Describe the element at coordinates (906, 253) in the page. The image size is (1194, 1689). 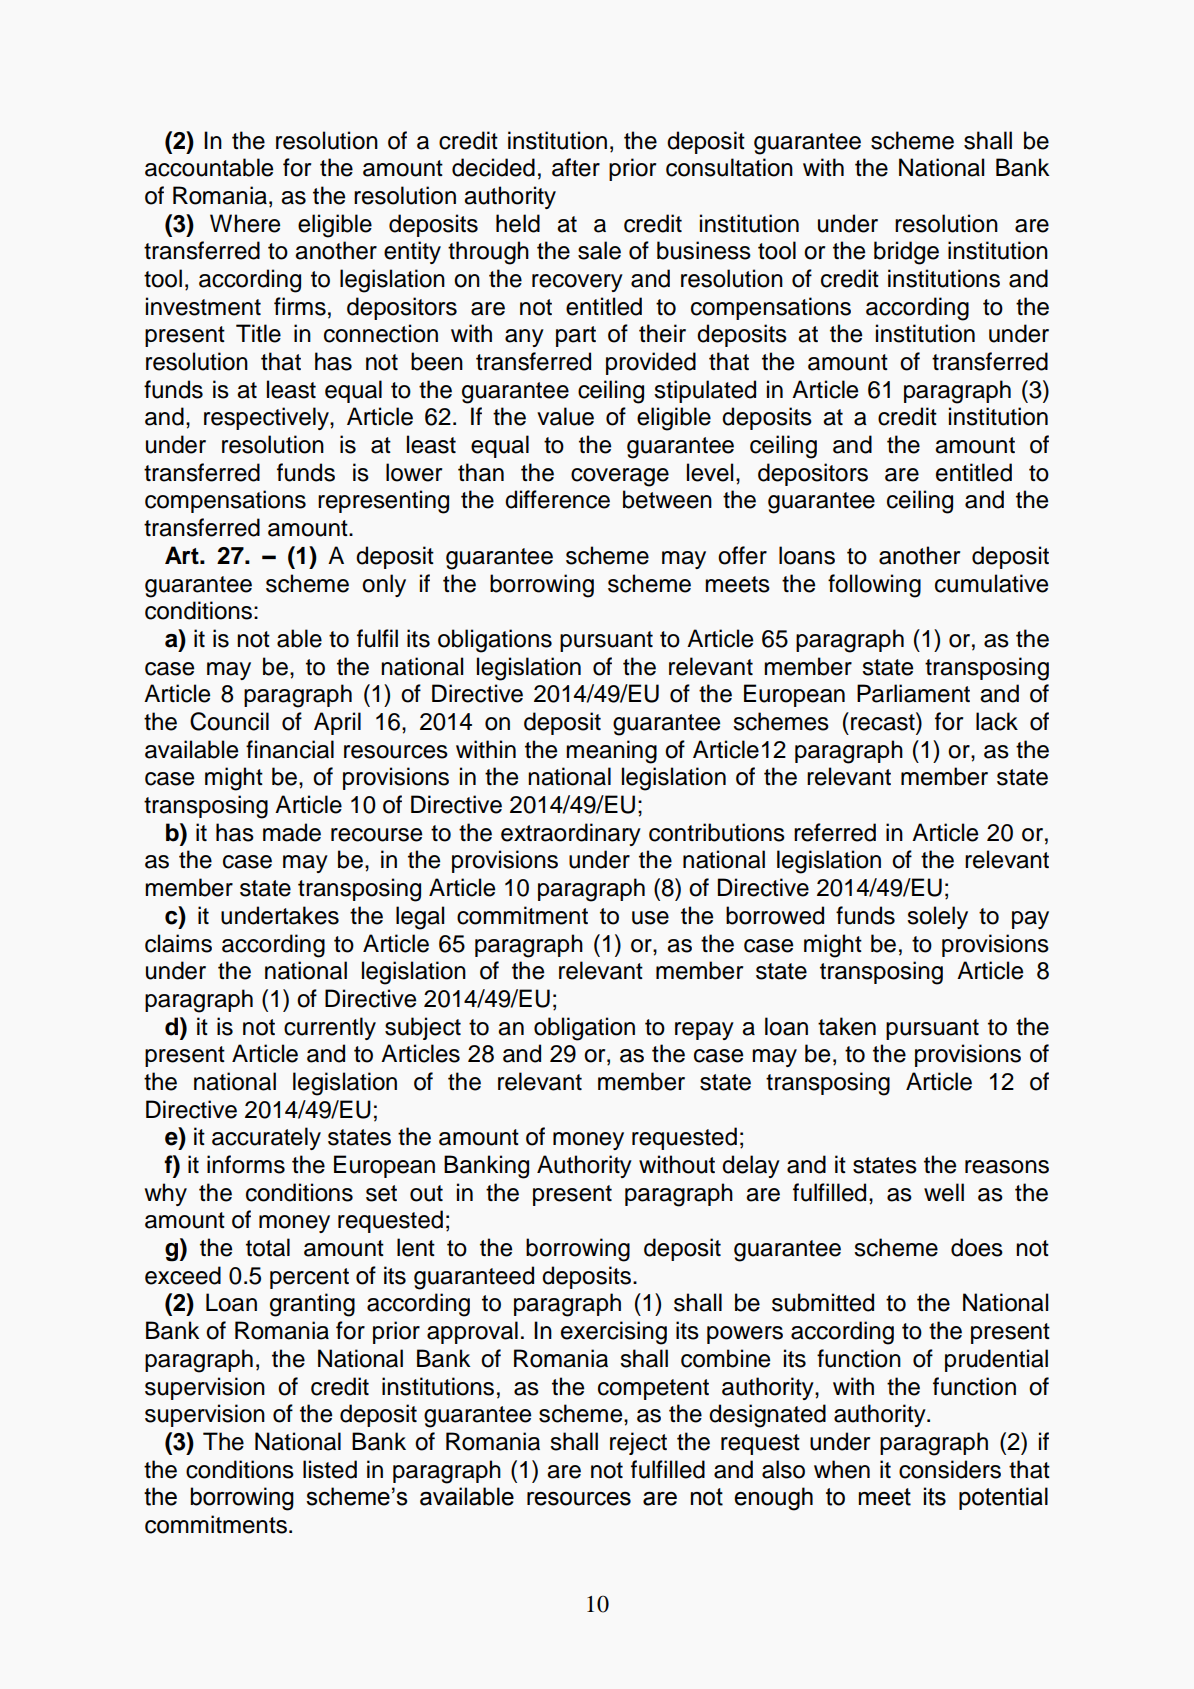
I see `bridge` at that location.
